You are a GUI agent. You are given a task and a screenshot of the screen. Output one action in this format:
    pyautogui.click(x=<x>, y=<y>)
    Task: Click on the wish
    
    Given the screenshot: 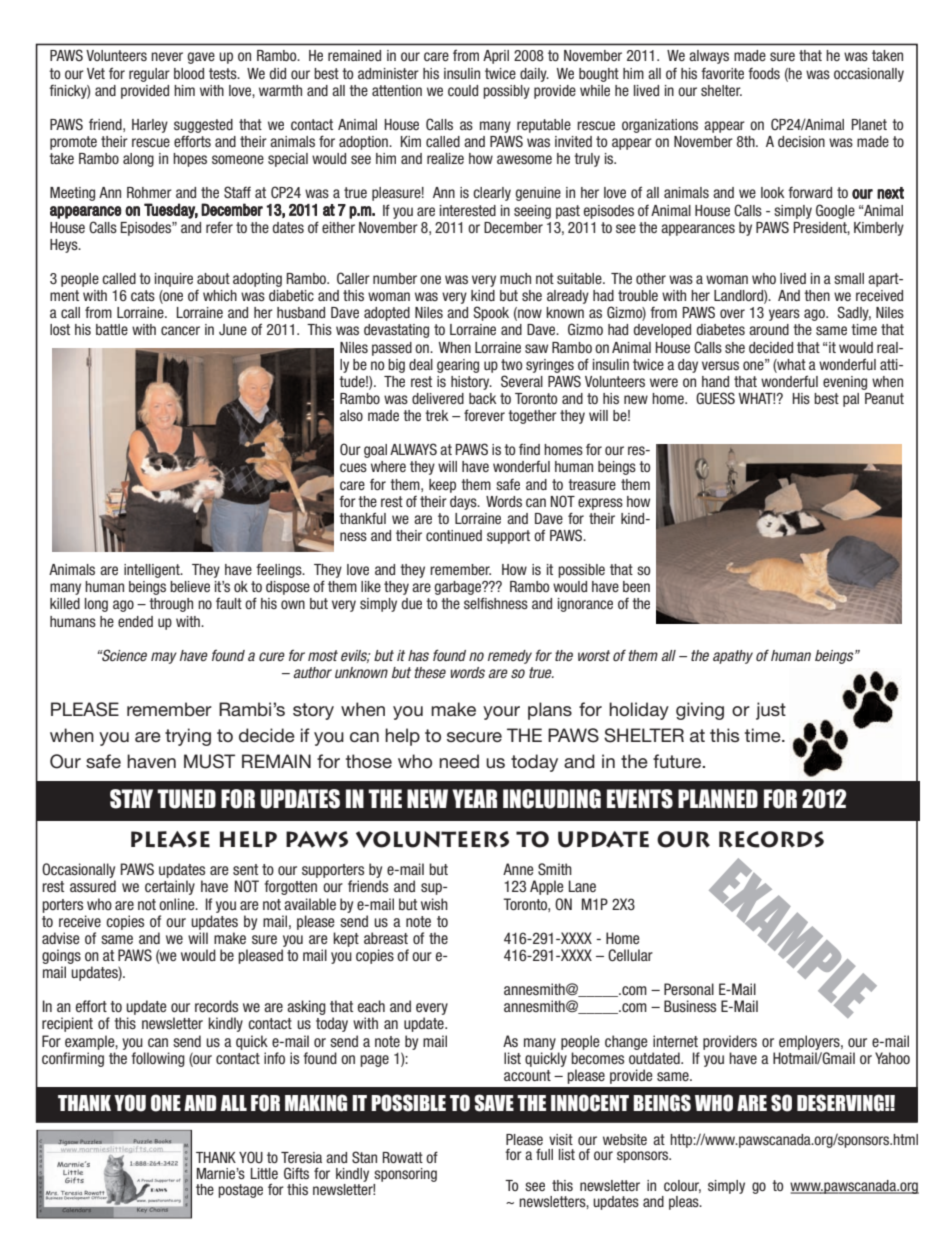 What is the action you would take?
    pyautogui.click(x=434, y=904)
